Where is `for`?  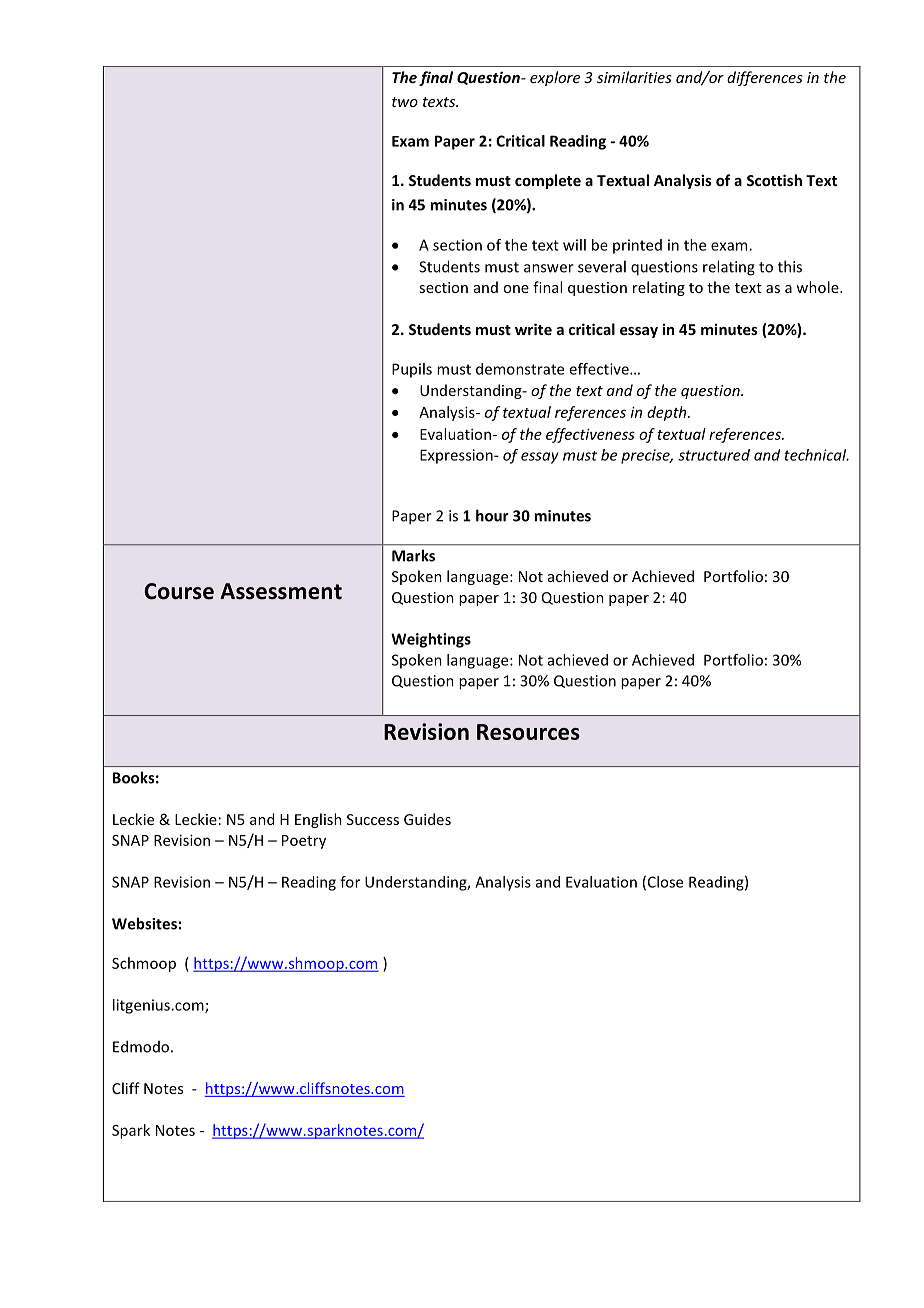
for is located at coordinates (350, 882).
